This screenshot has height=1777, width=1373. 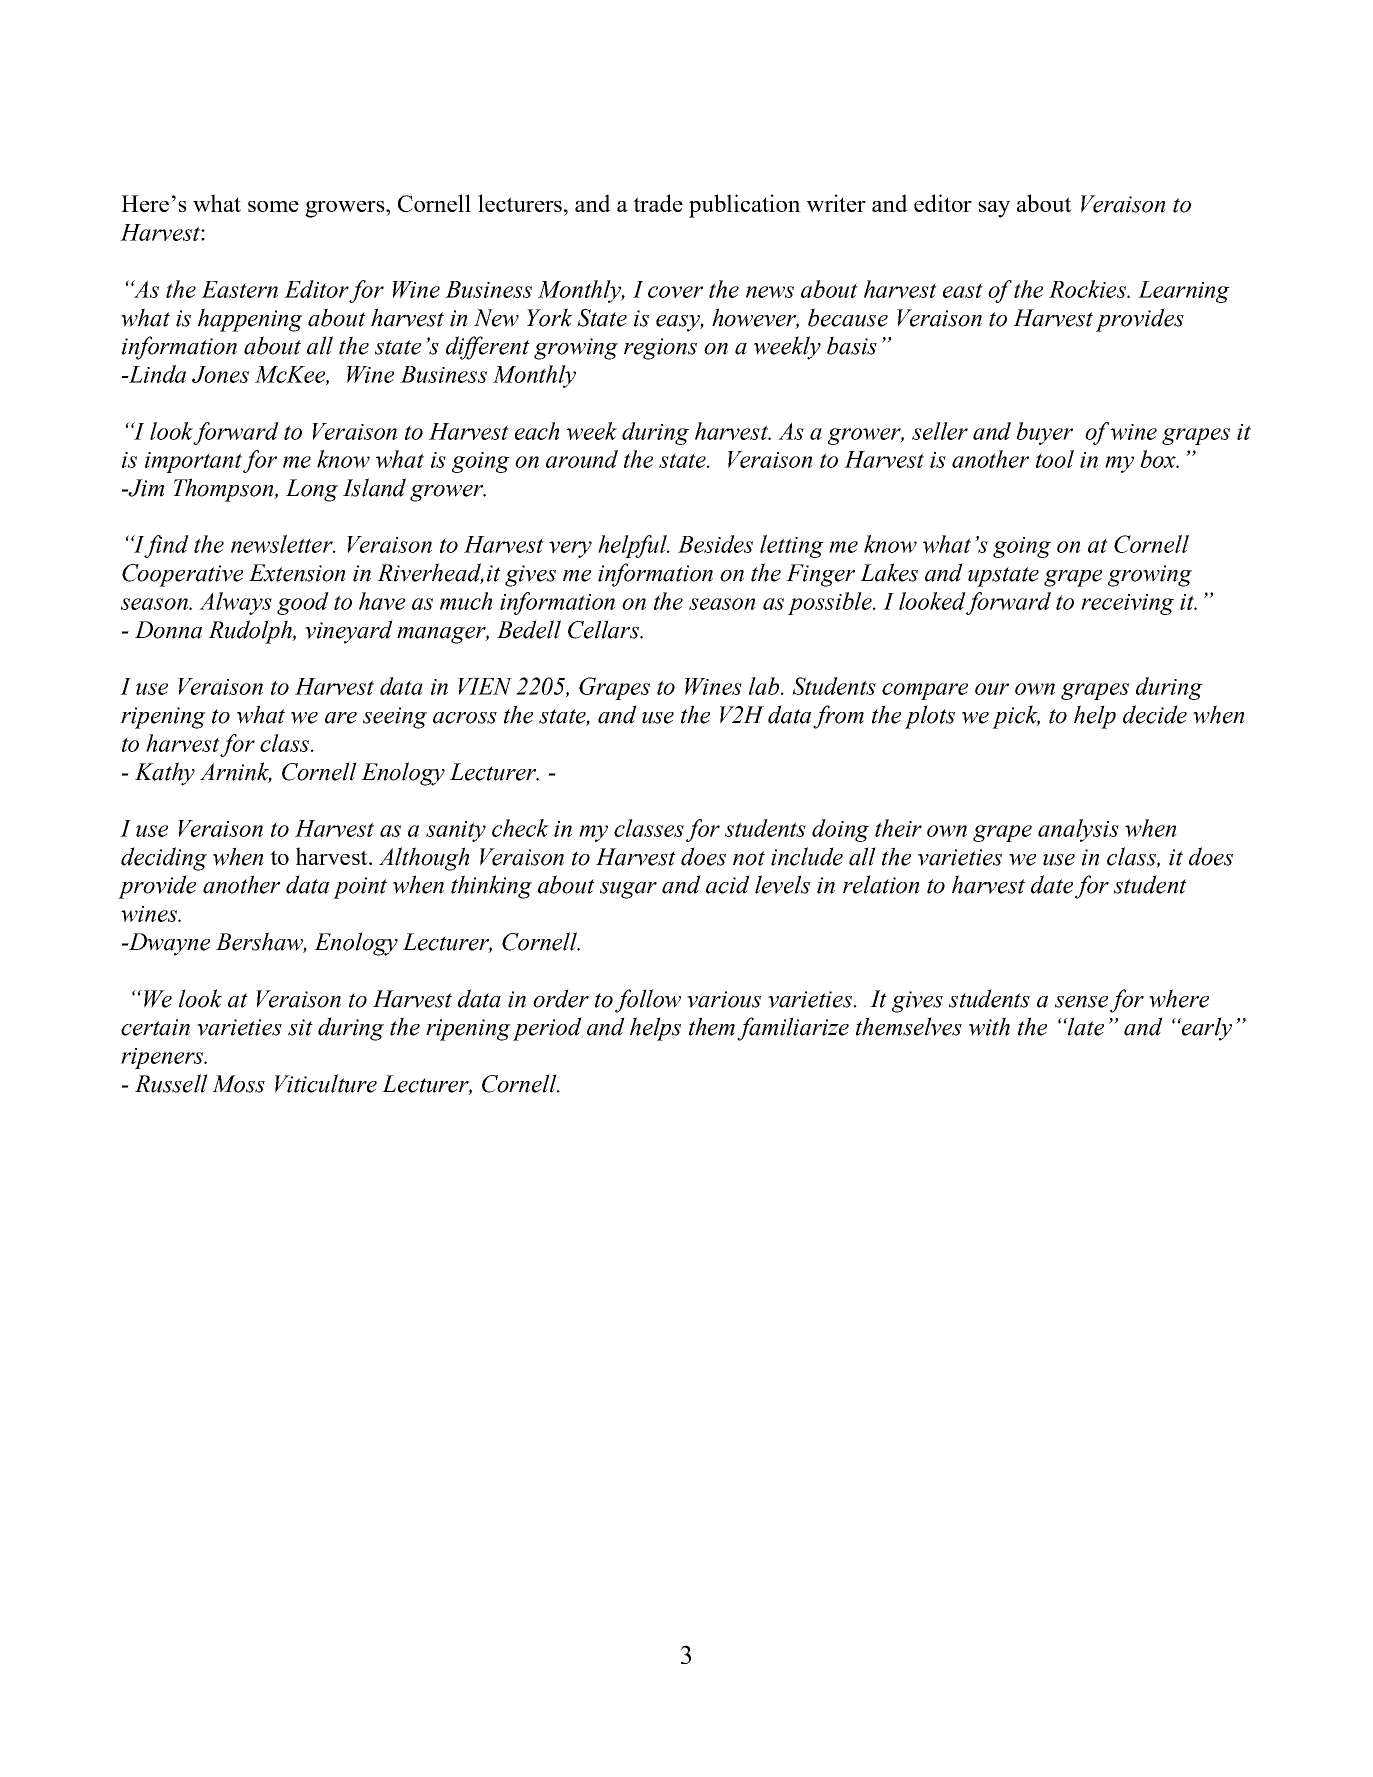 I want to click on say, so click(x=994, y=209).
